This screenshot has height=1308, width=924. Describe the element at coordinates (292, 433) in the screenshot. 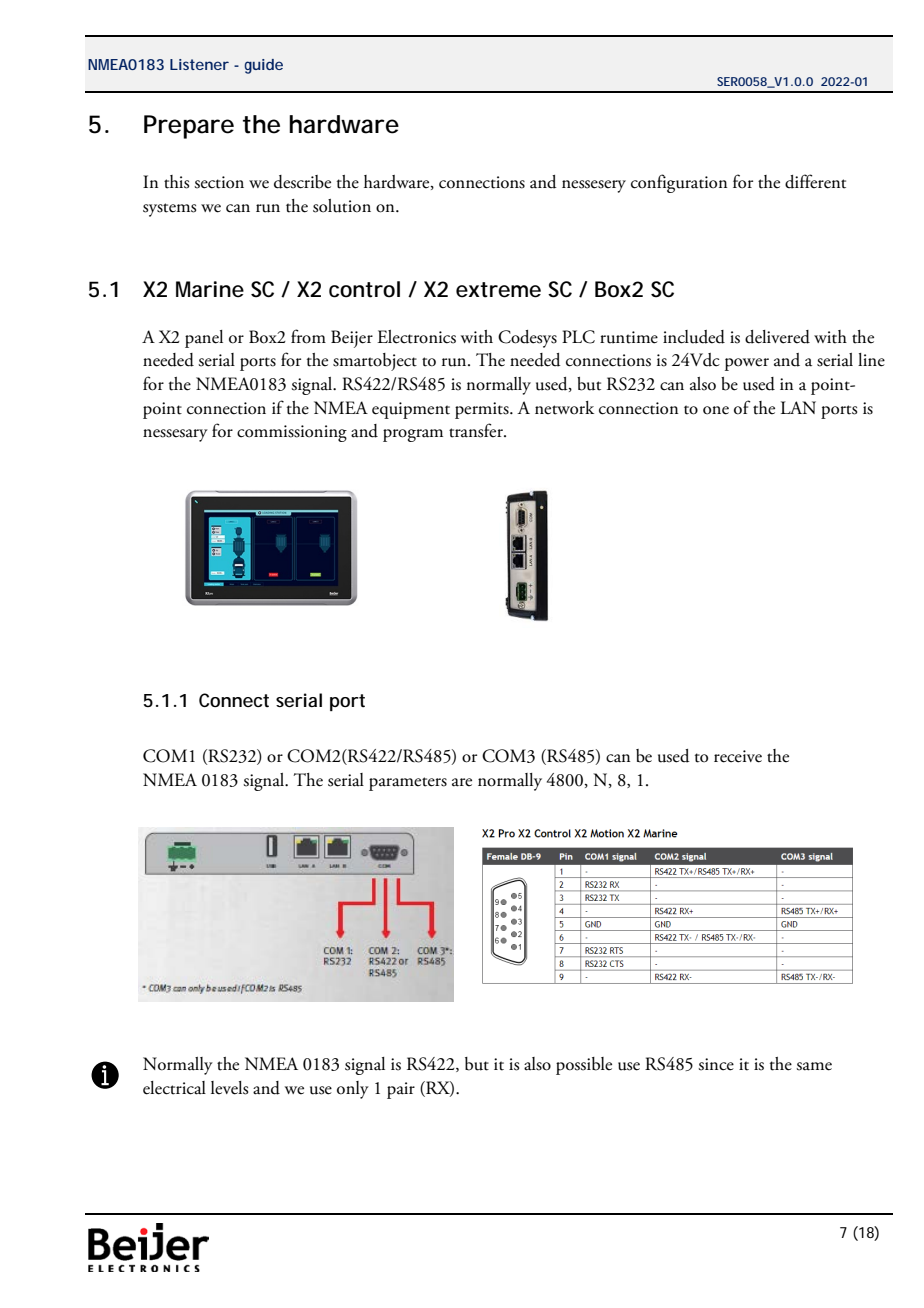

I see `commissioning` at that location.
